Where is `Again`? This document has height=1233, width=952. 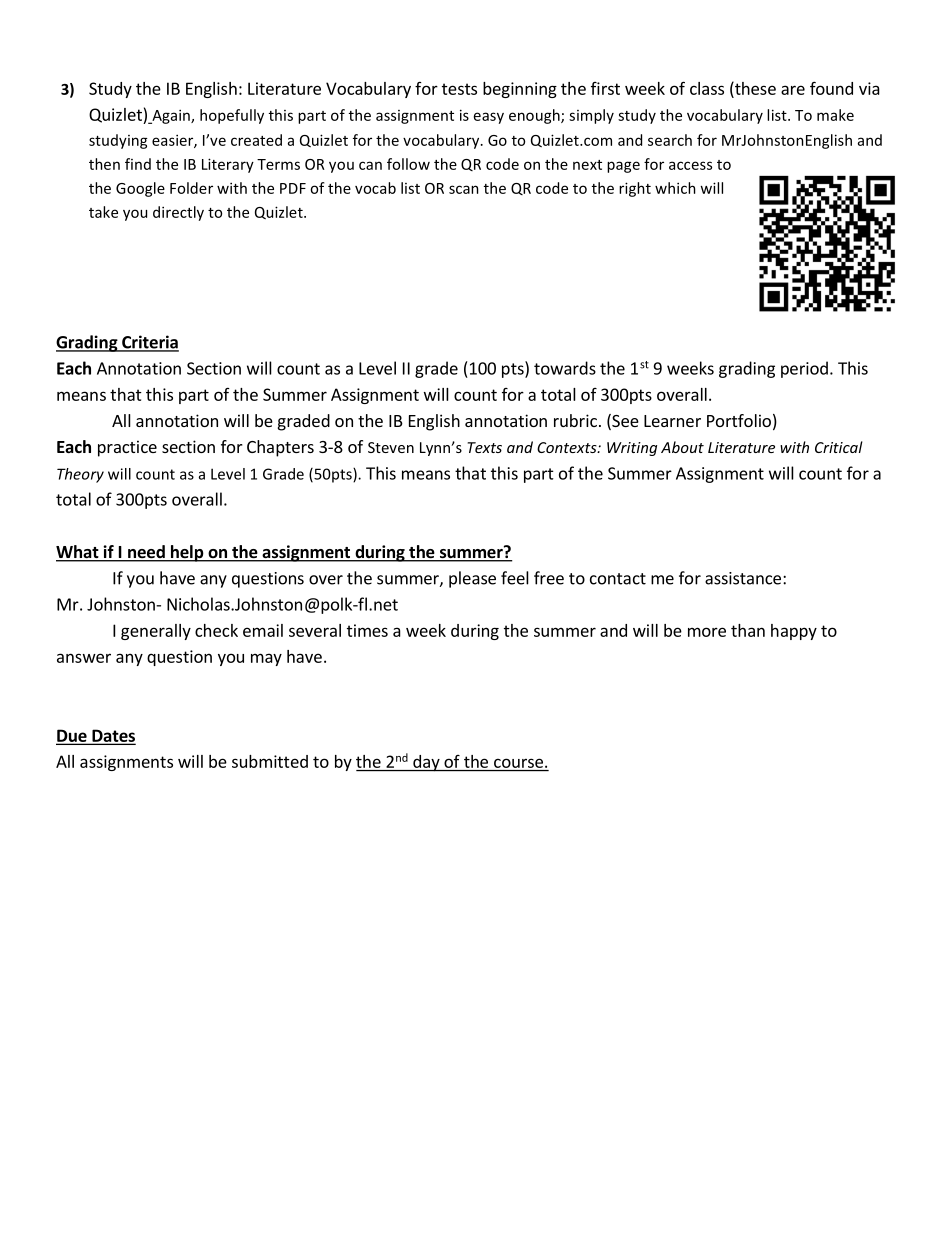 Again is located at coordinates (171, 116).
